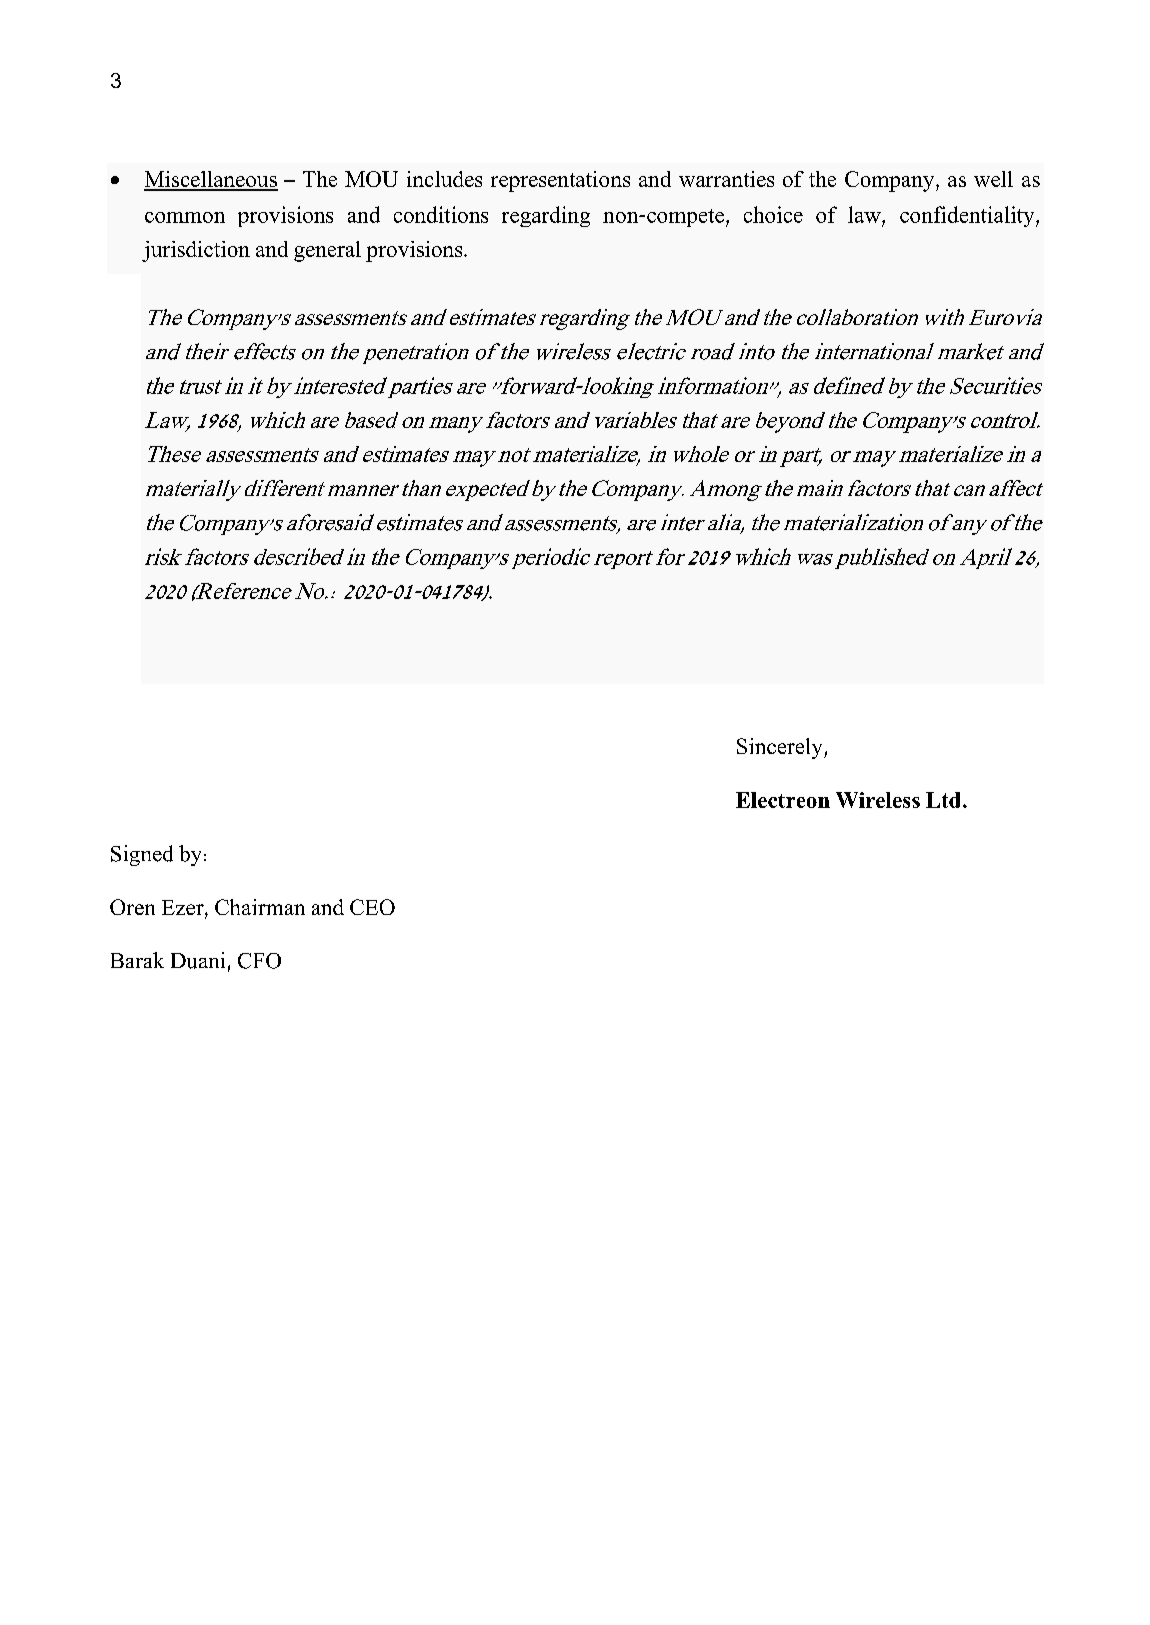 The image size is (1150, 1625). I want to click on CFO, so click(259, 961).
